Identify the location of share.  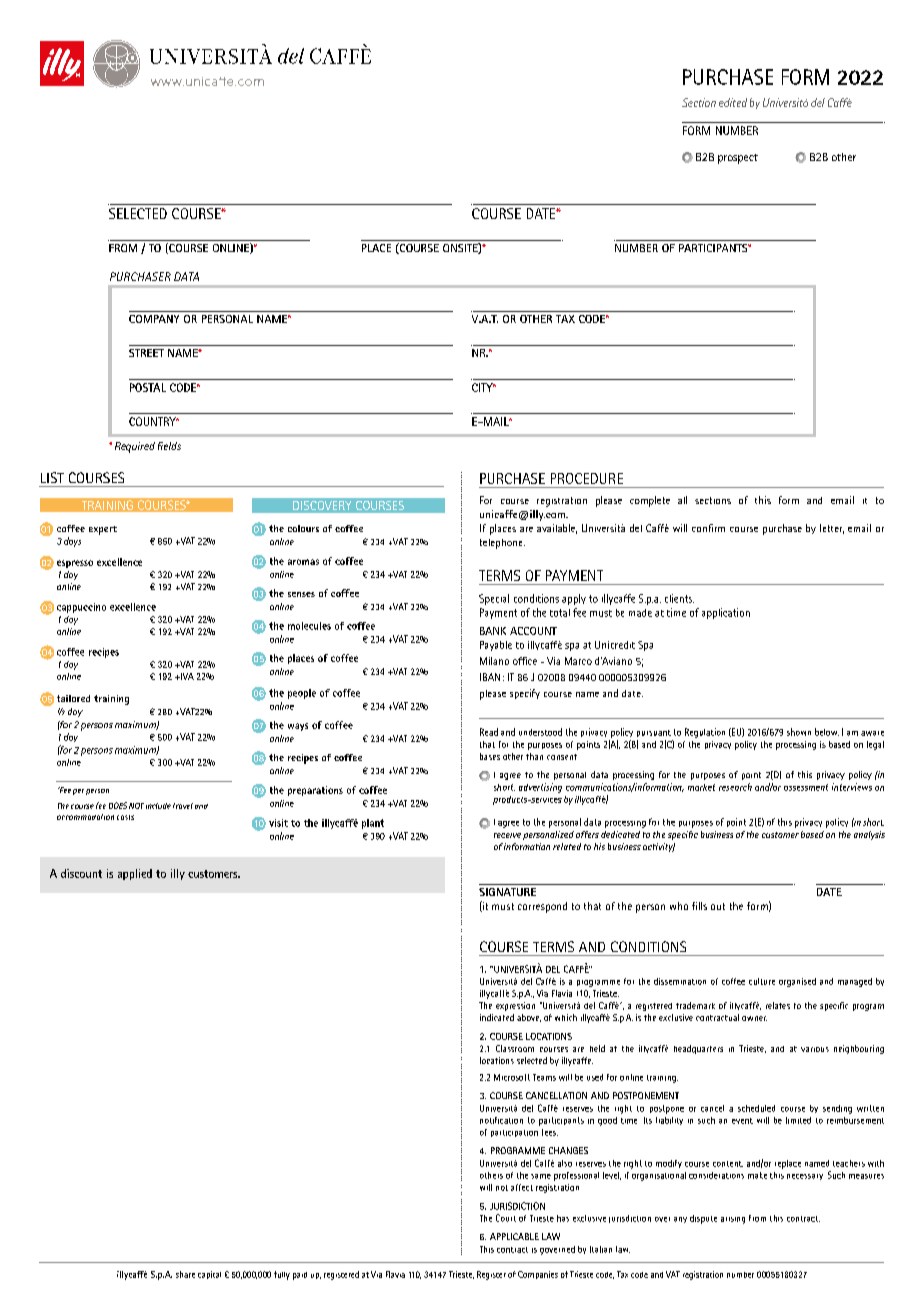
(185, 1274).
